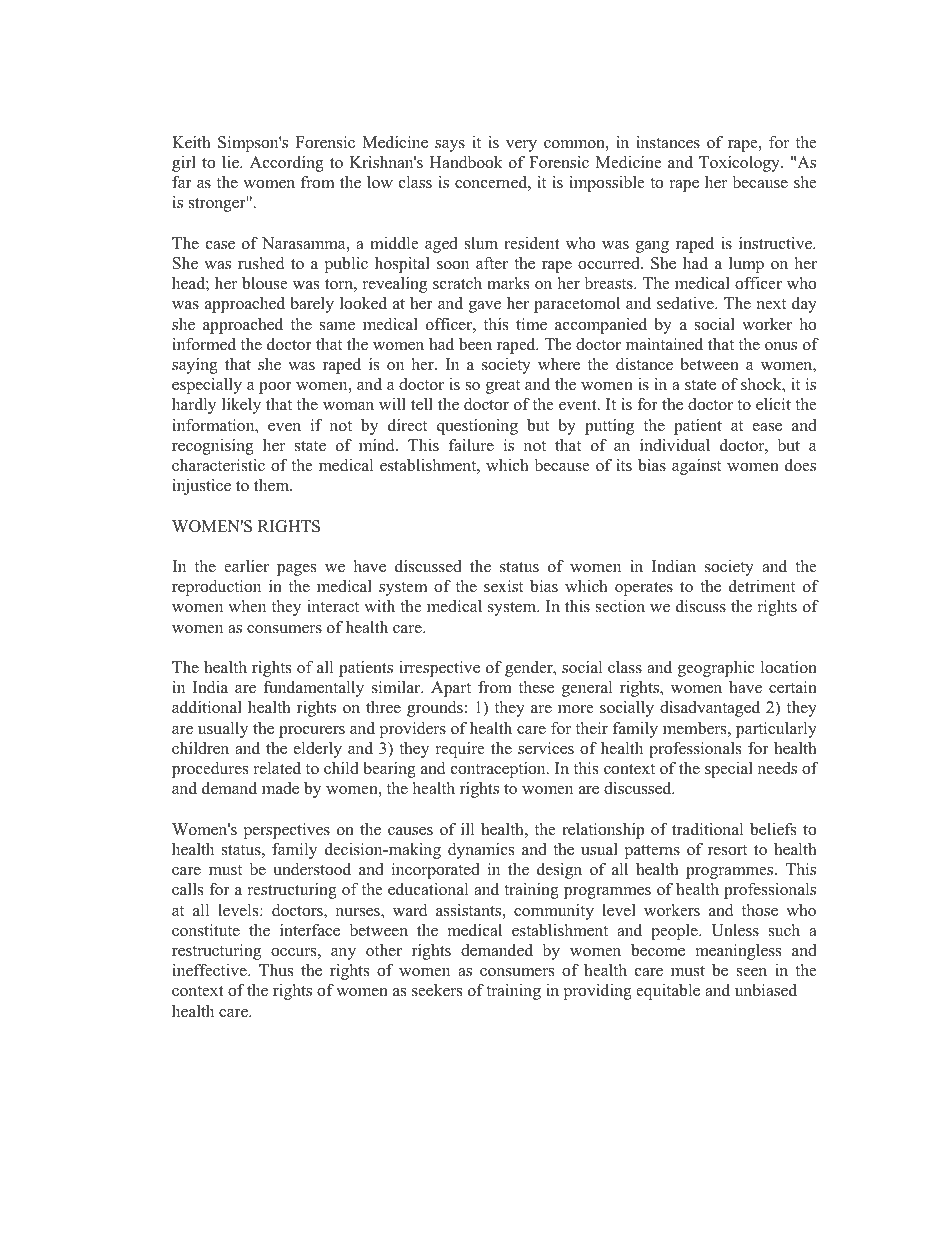 The image size is (952, 1233). Describe the element at coordinates (738, 952) in the image. I see `meaningless` at that location.
